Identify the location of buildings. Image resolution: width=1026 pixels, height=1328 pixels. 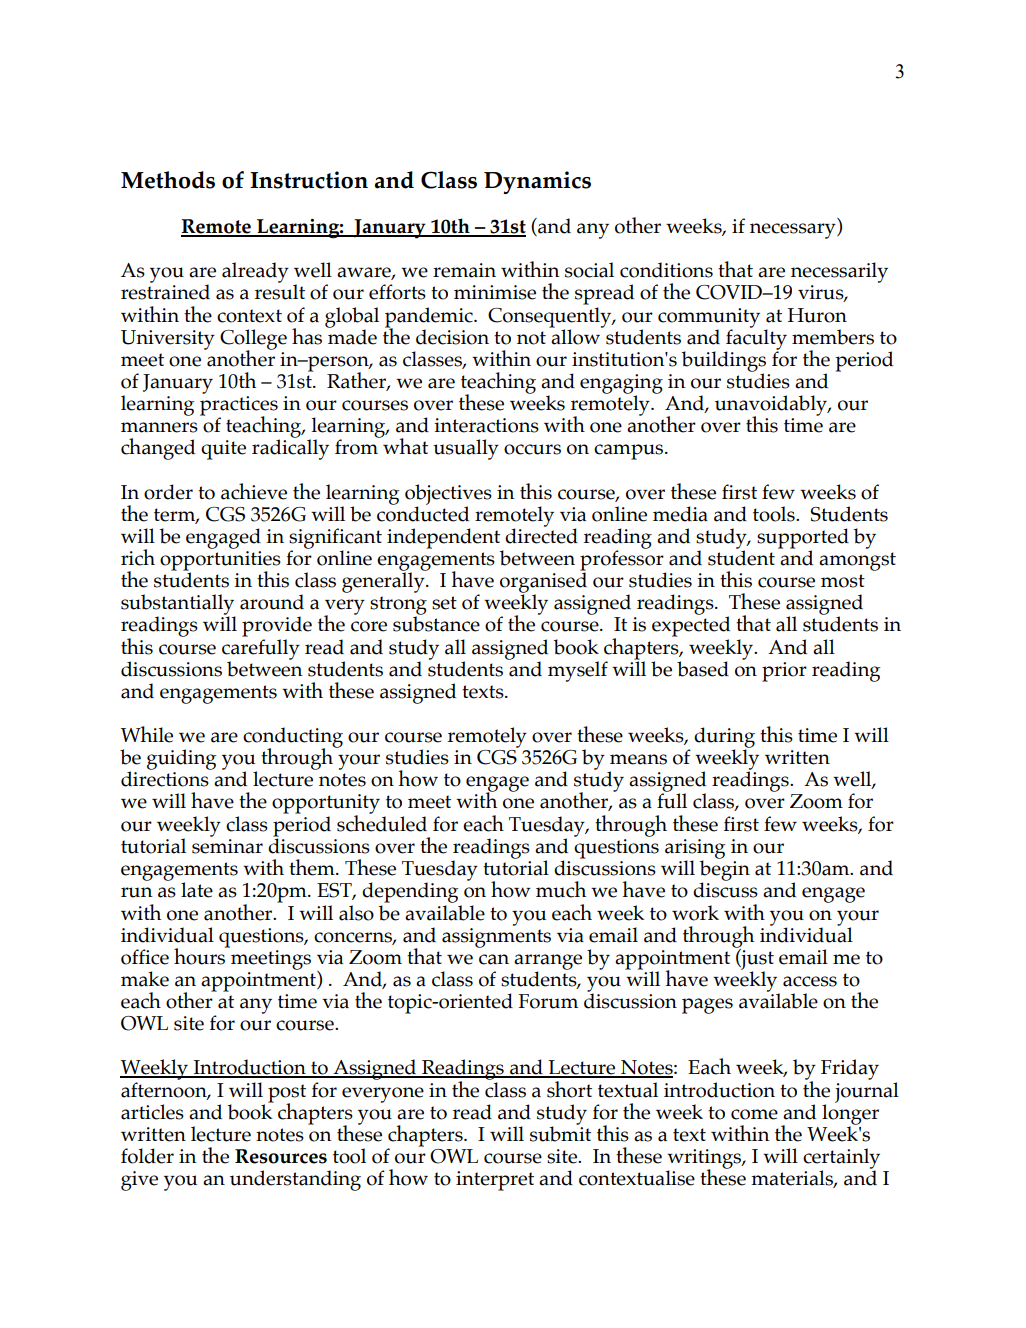
(724, 362).
